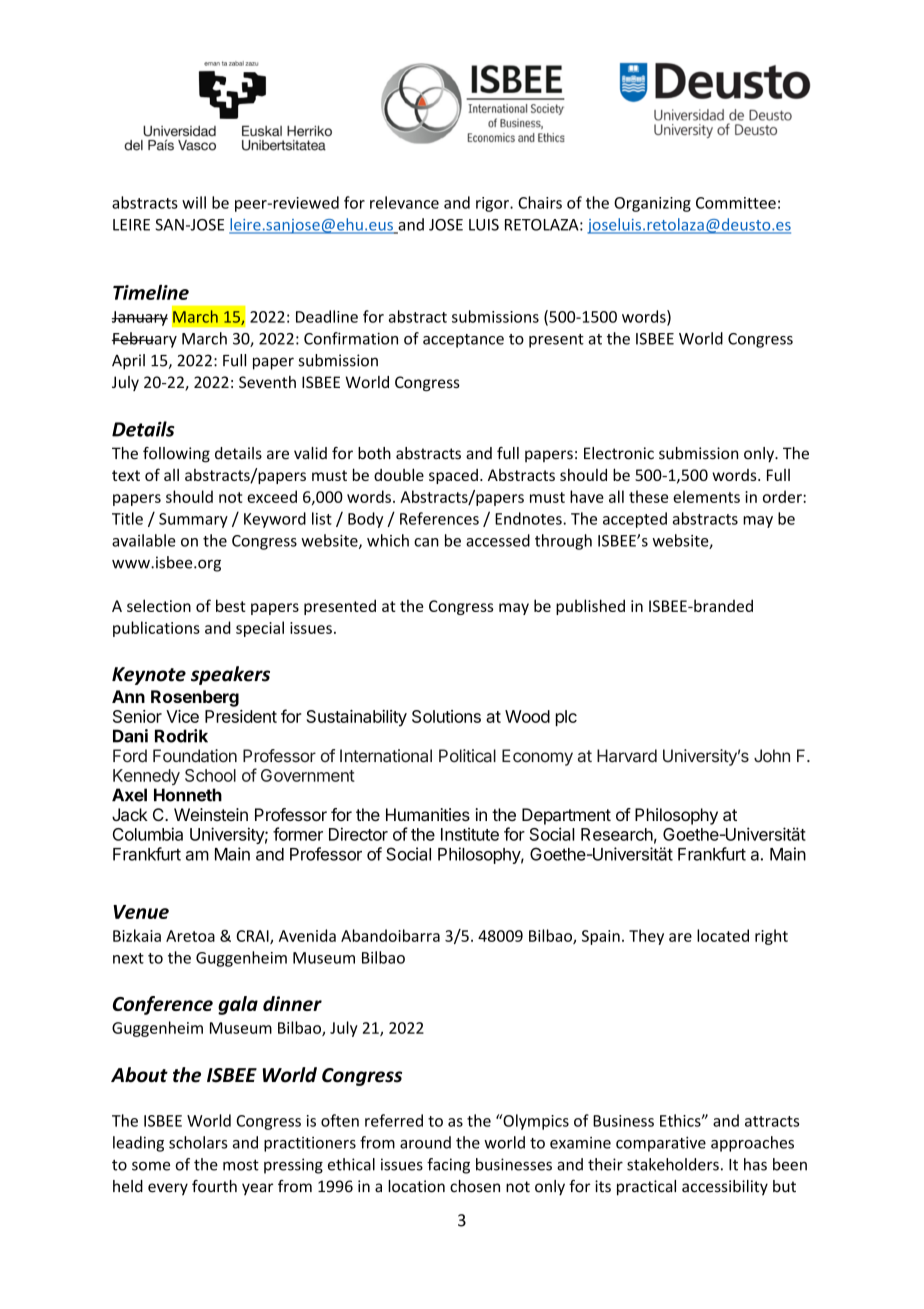  I want to click on will, so click(194, 202).
